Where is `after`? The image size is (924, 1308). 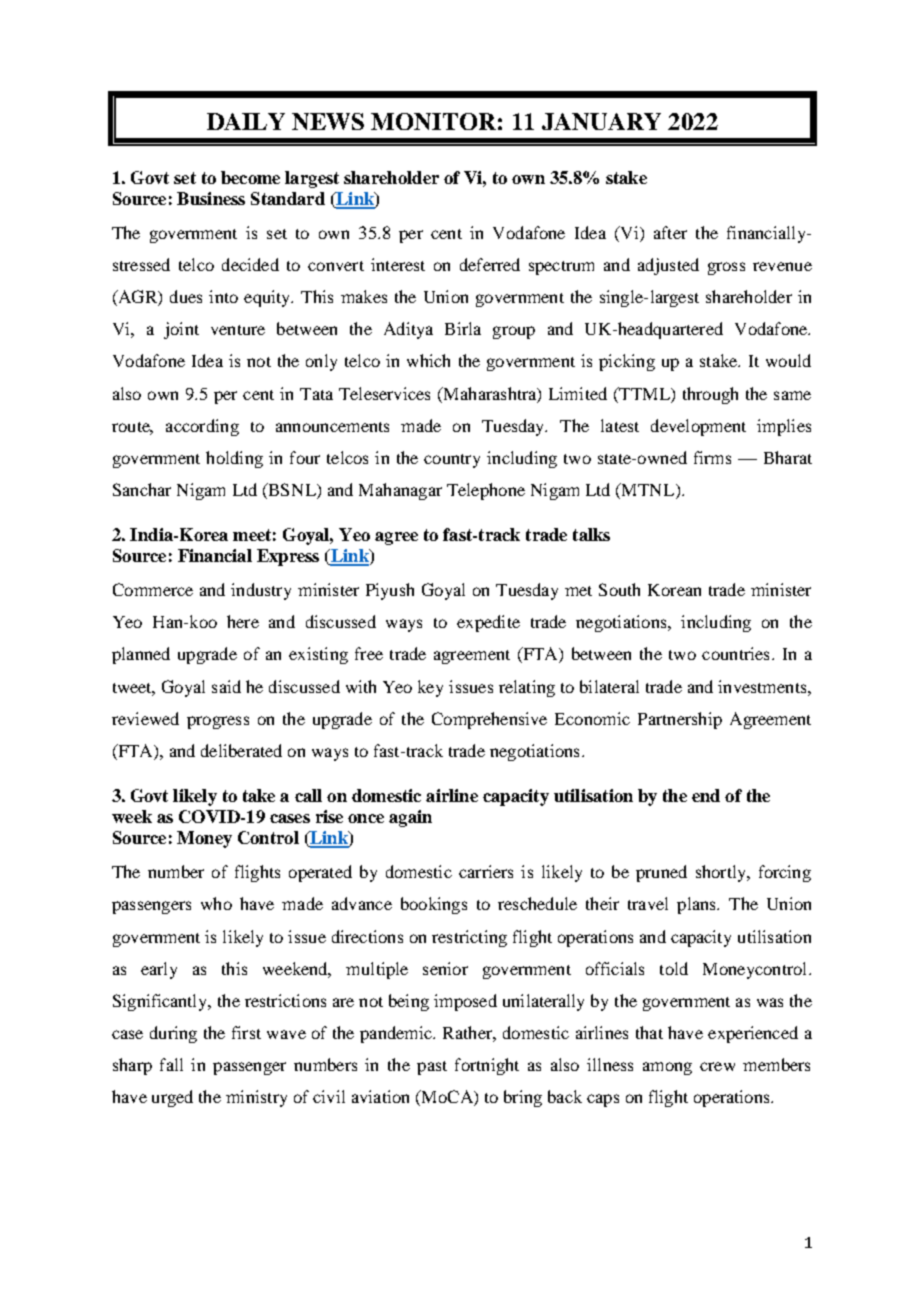 after is located at coordinates (670, 232).
